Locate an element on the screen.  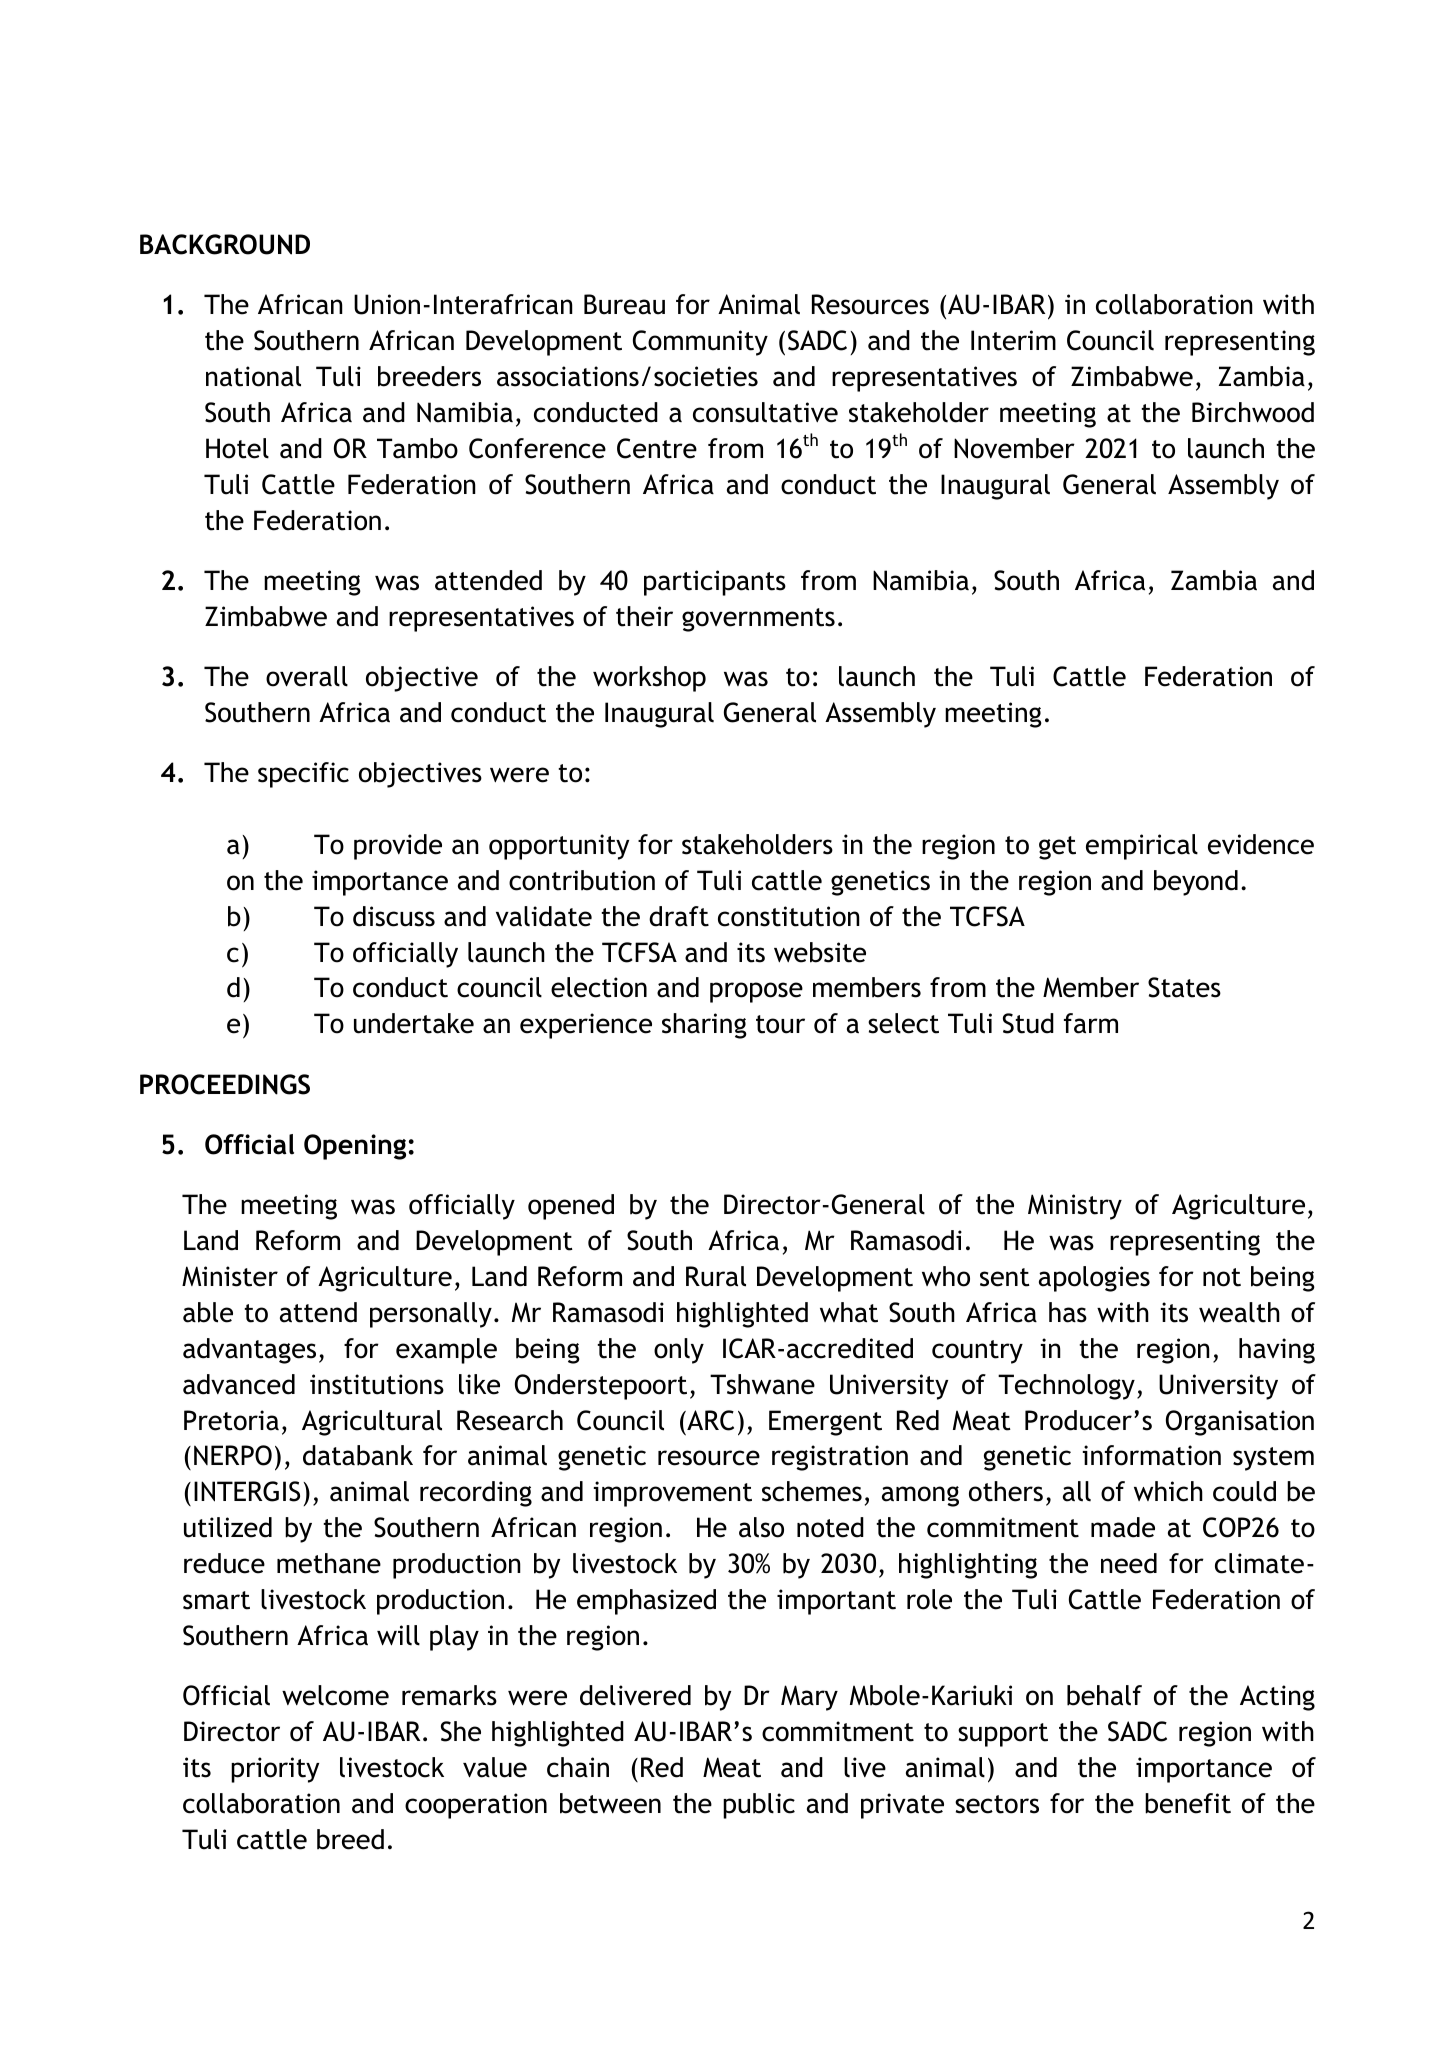
institutions is located at coordinates (377, 1384).
